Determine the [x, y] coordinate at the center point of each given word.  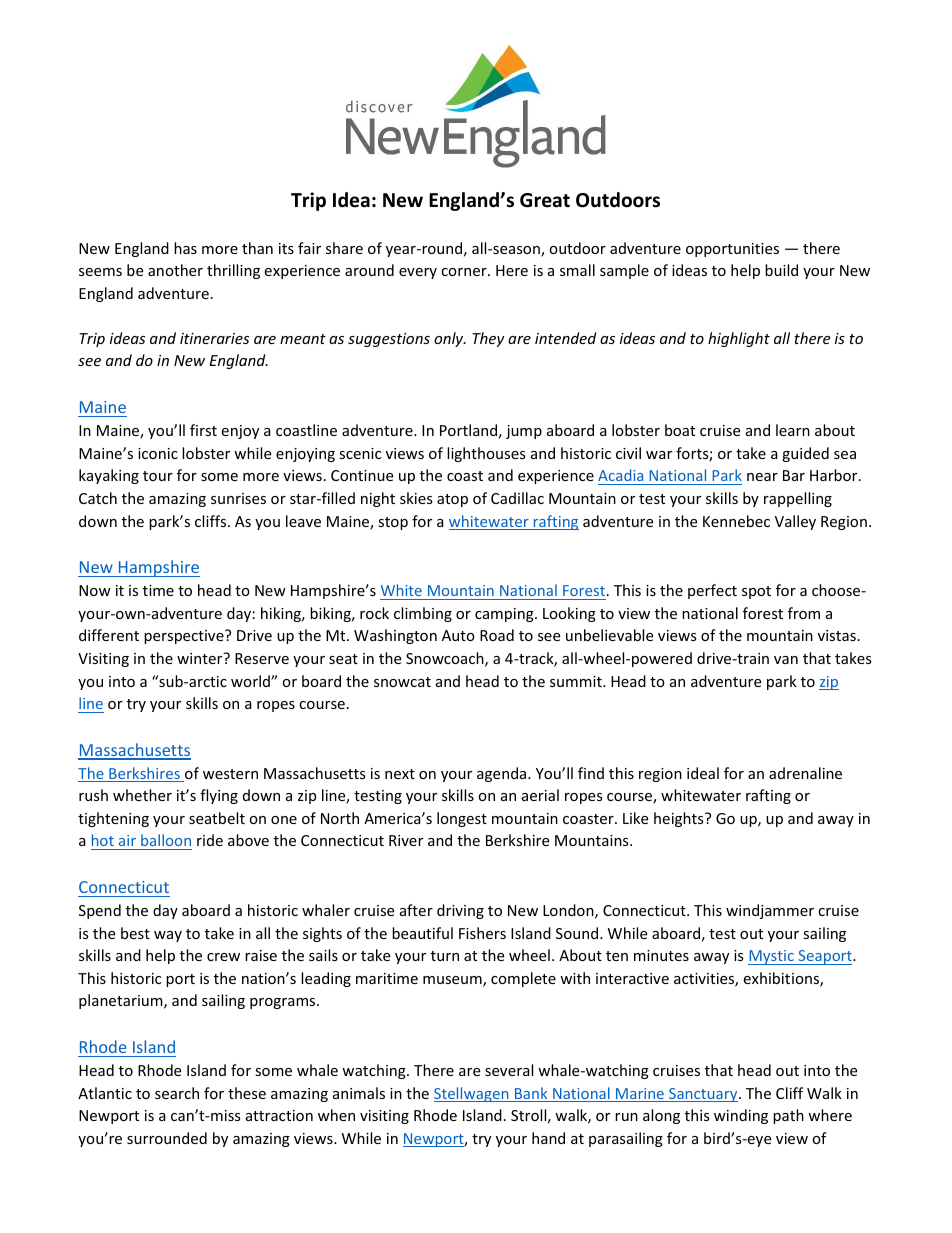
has [185, 248]
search [177, 1093]
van [786, 660]
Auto [458, 635]
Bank [531, 1094]
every [418, 273]
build [781, 270]
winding [741, 1116]
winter [201, 658]
